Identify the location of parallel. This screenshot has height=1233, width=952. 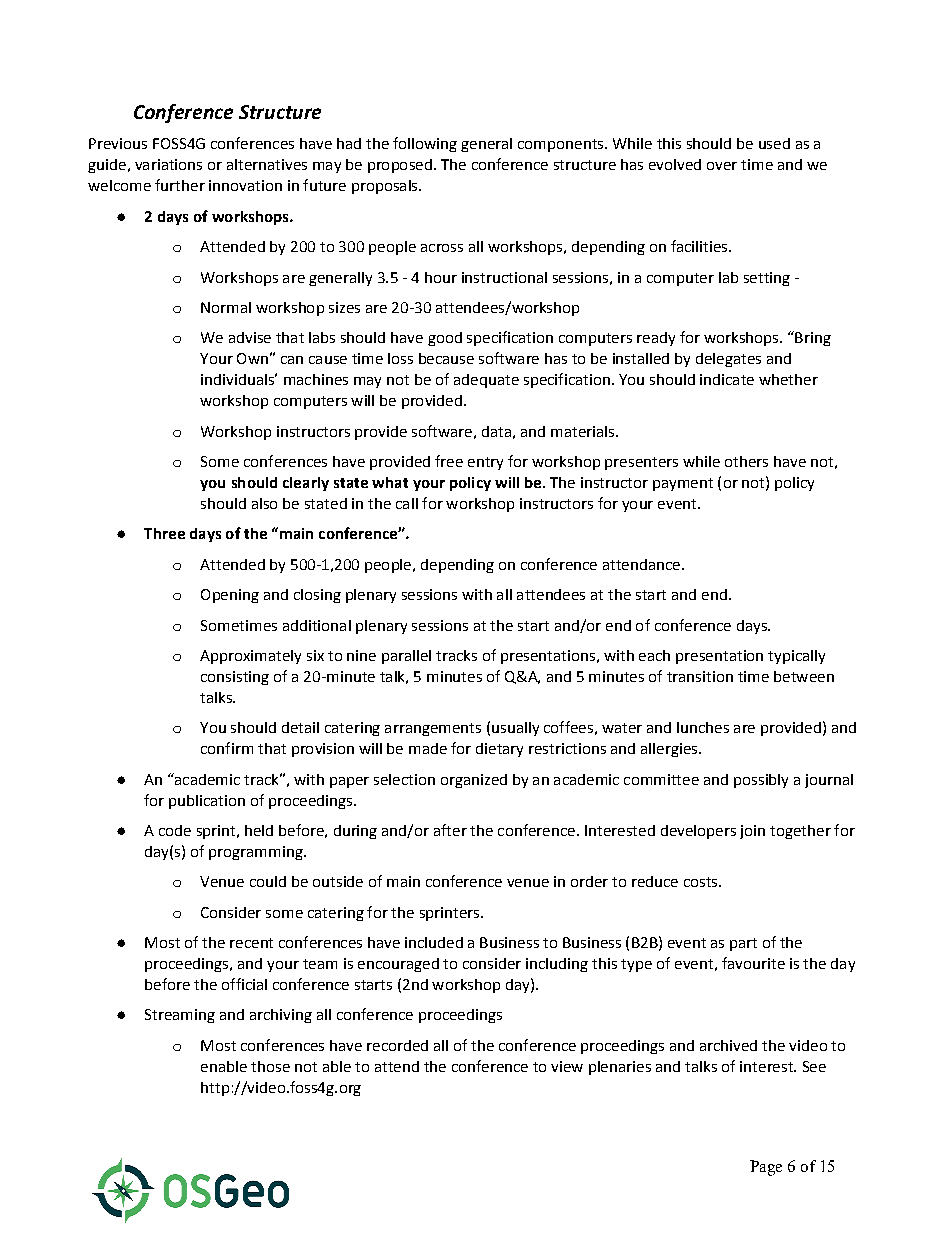
(406, 657).
